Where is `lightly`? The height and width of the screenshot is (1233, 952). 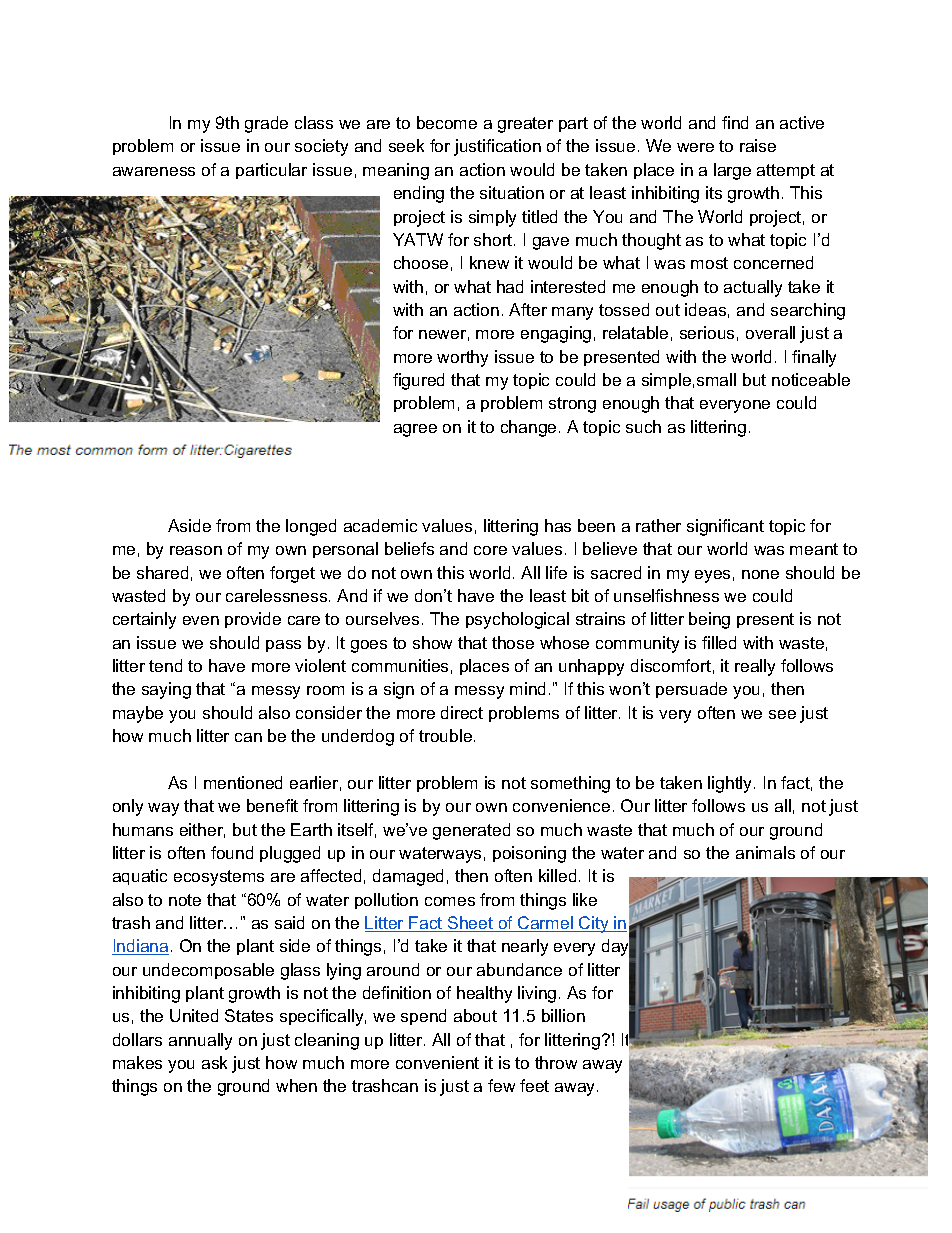
lightly is located at coordinates (731, 784).
